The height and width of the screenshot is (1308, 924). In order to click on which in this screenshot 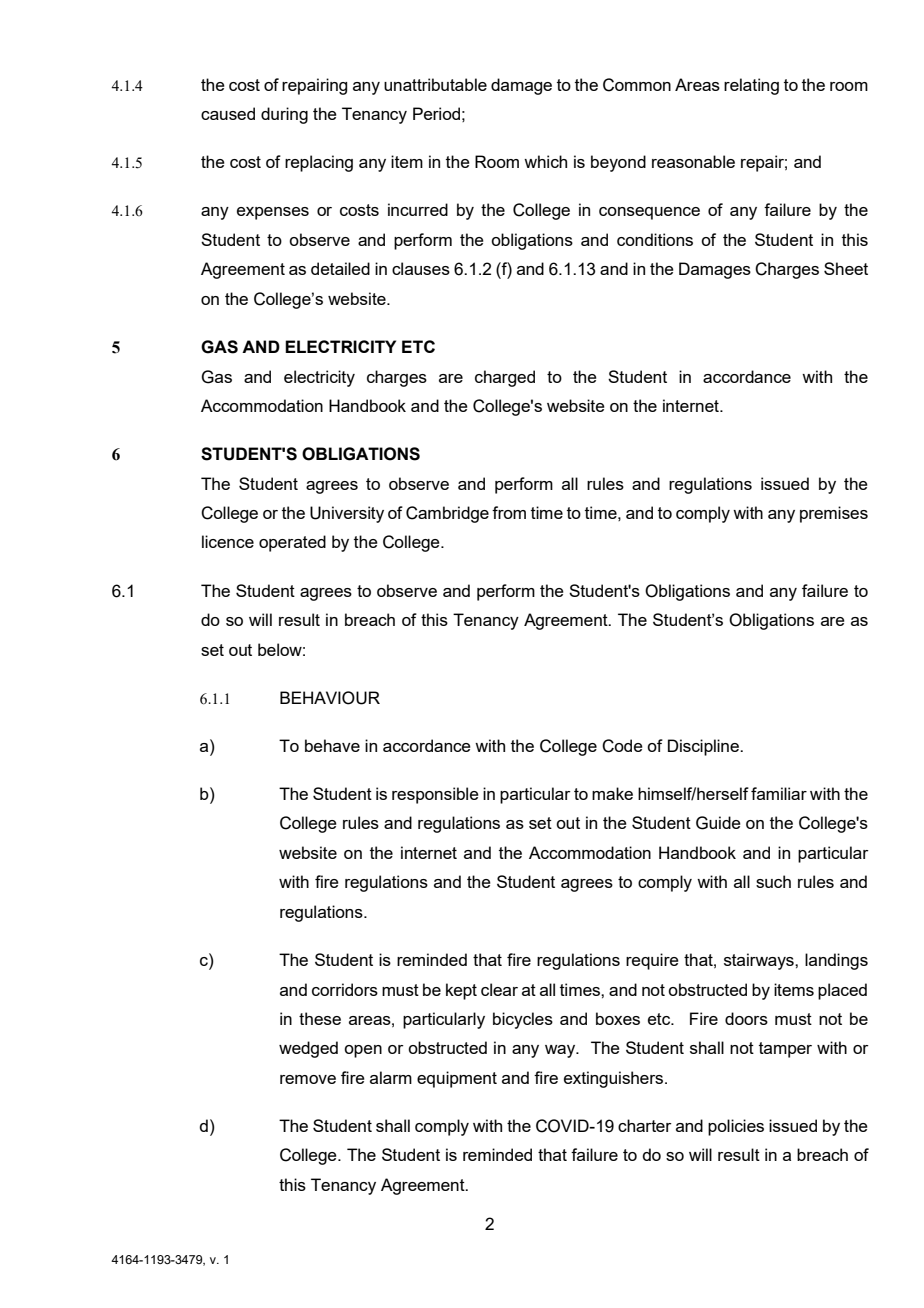, I will do `click(545, 161)`.
